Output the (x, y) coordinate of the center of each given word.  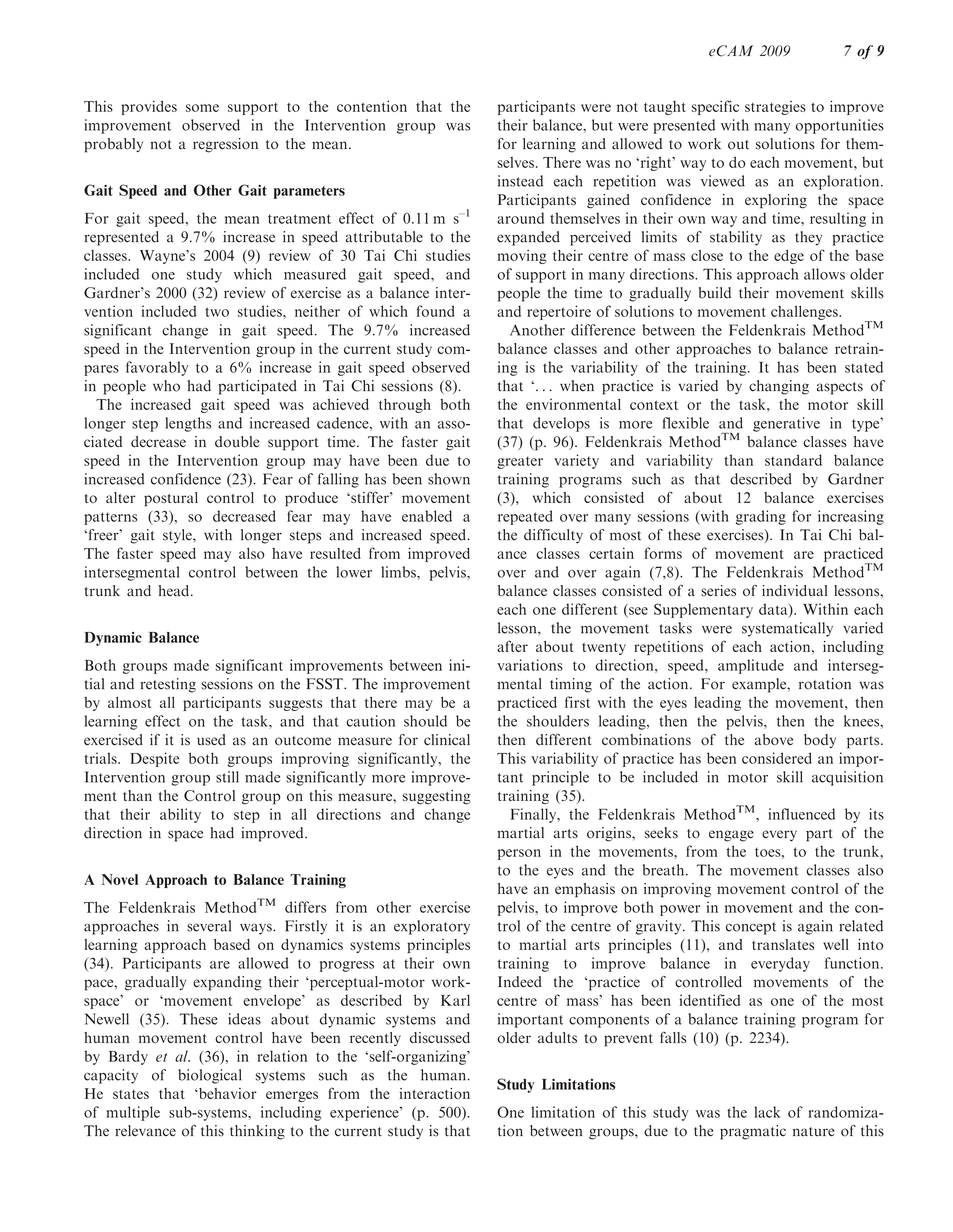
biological (210, 1076)
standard (793, 460)
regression (225, 145)
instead (520, 181)
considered (777, 758)
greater (520, 462)
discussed (440, 1037)
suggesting (437, 797)
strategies (775, 108)
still (227, 777)
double (237, 442)
